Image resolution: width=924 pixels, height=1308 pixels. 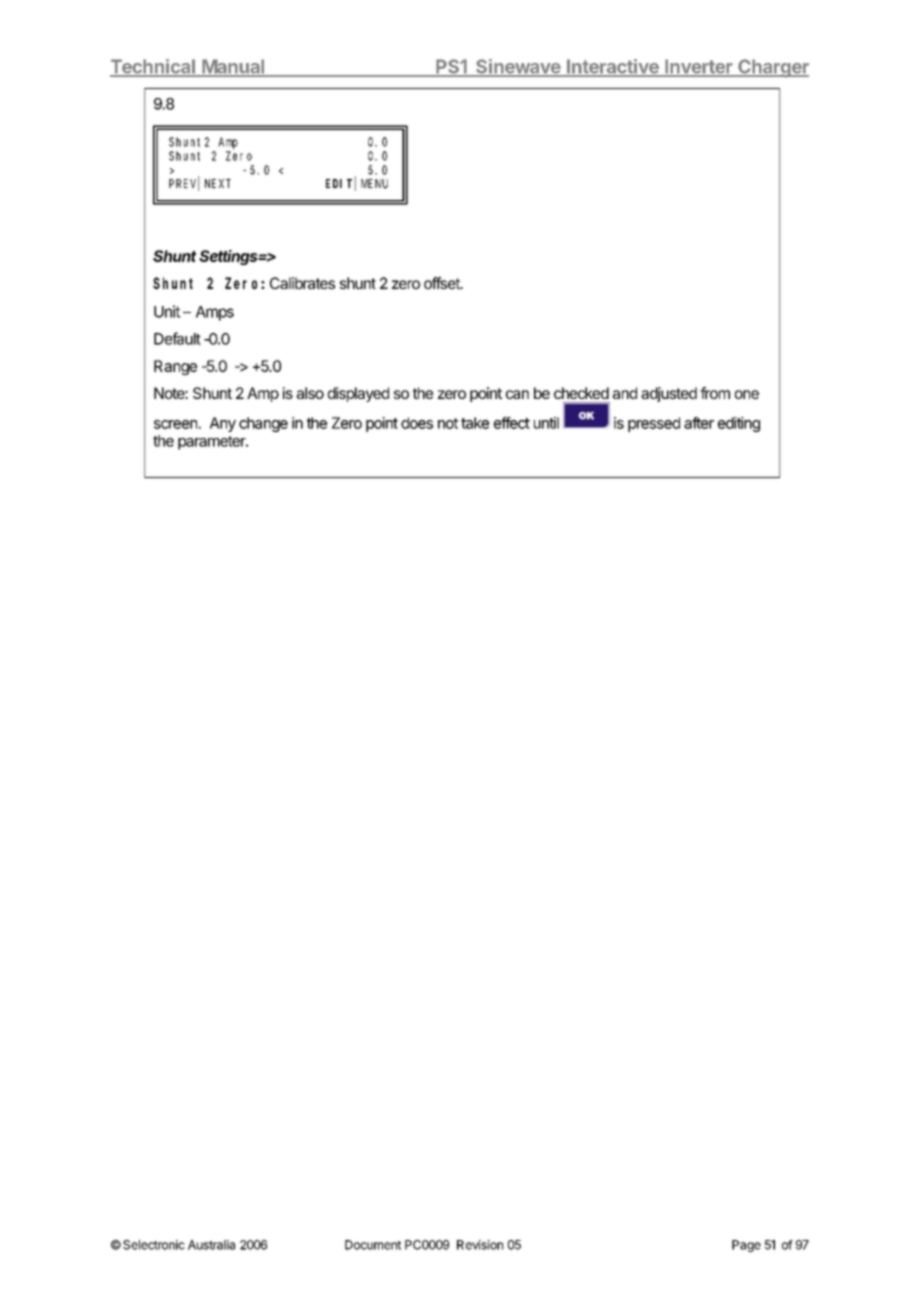 What do you see at coordinates (512, 423) in the screenshot?
I see `effect` at bounding box center [512, 423].
